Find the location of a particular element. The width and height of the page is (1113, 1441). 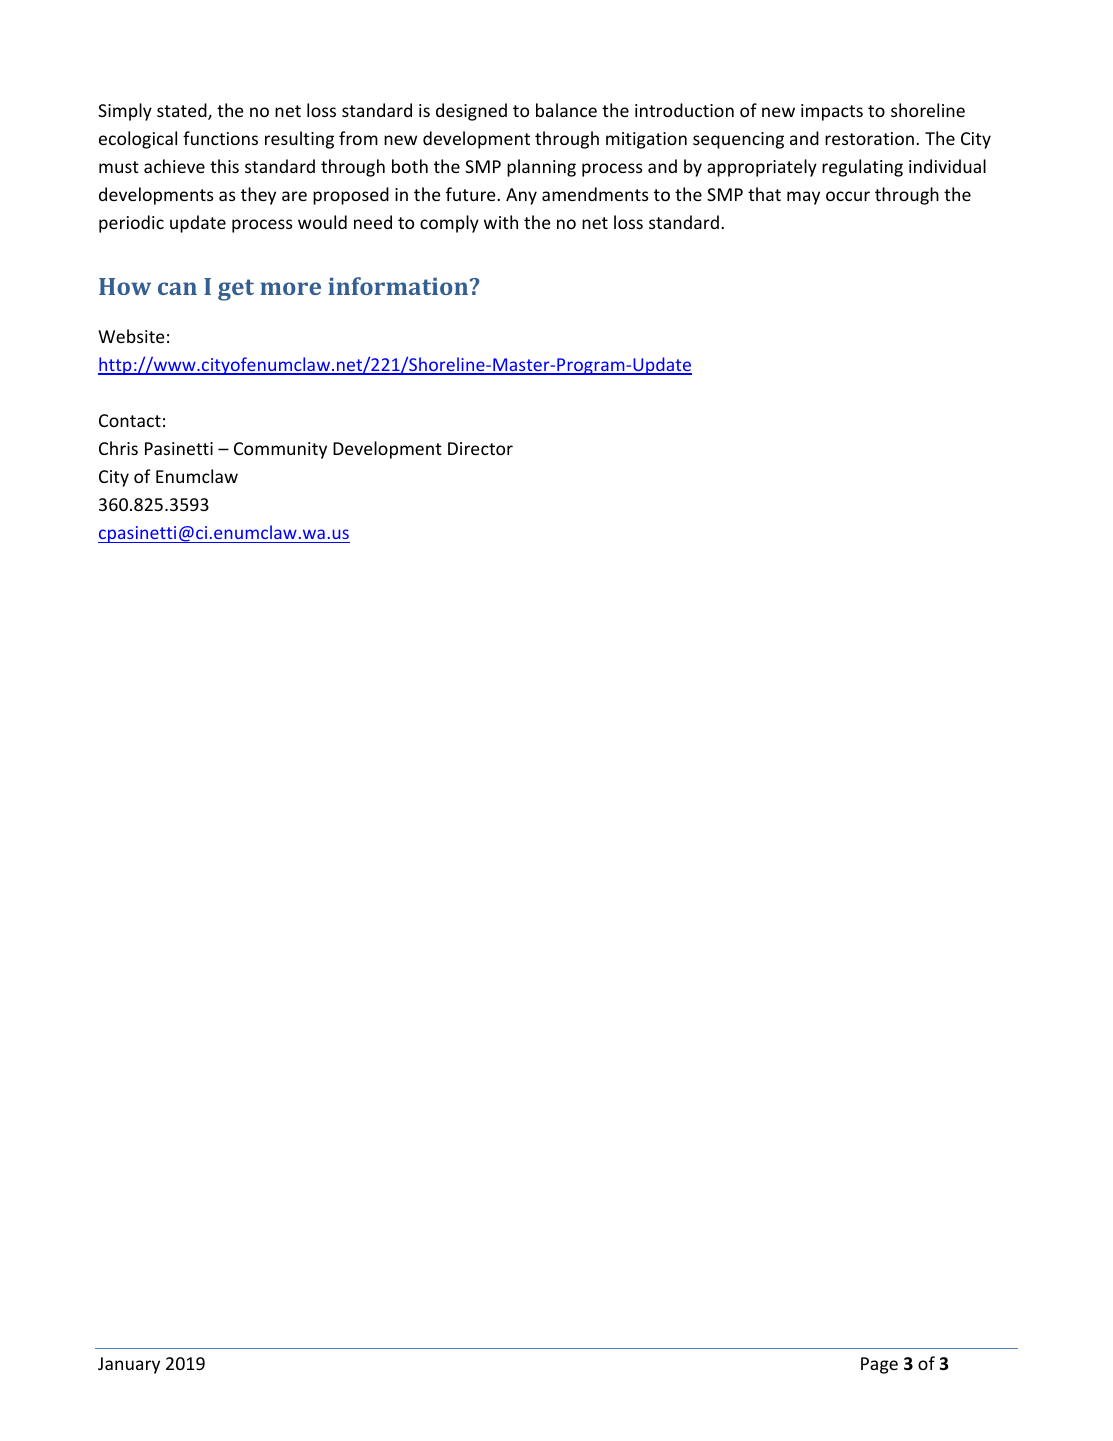

Page is located at coordinates (879, 1365).
